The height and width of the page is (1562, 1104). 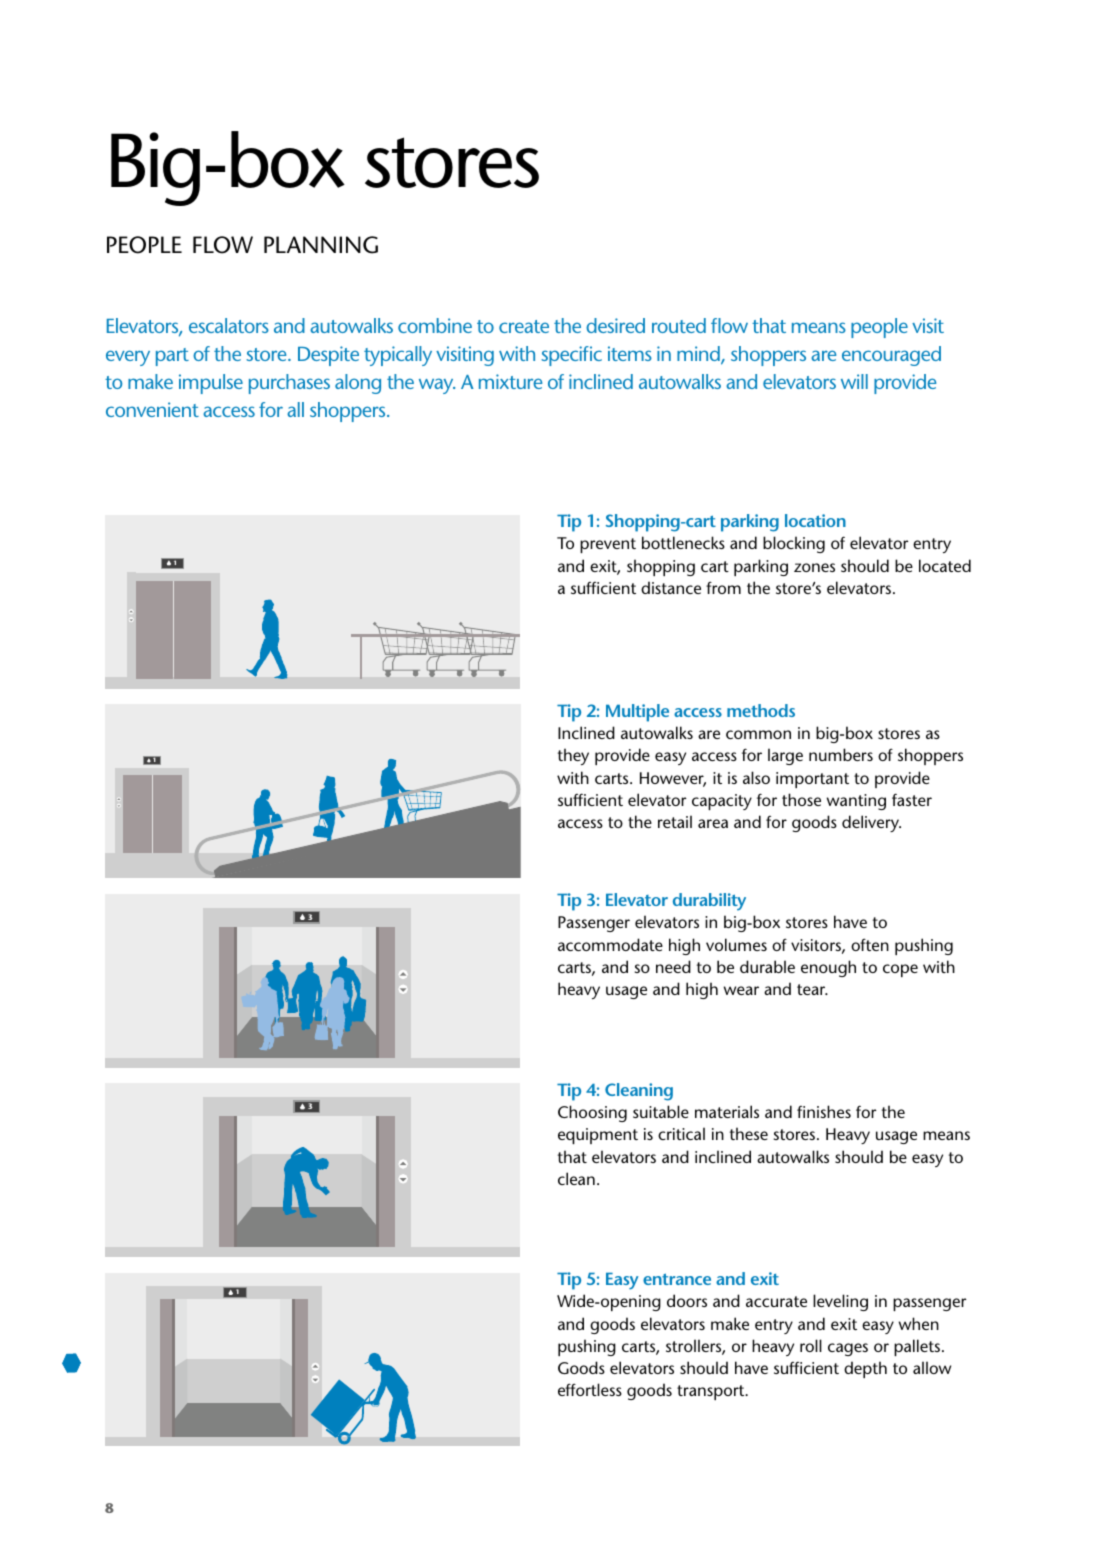 I want to click on cages, so click(x=848, y=1349).
